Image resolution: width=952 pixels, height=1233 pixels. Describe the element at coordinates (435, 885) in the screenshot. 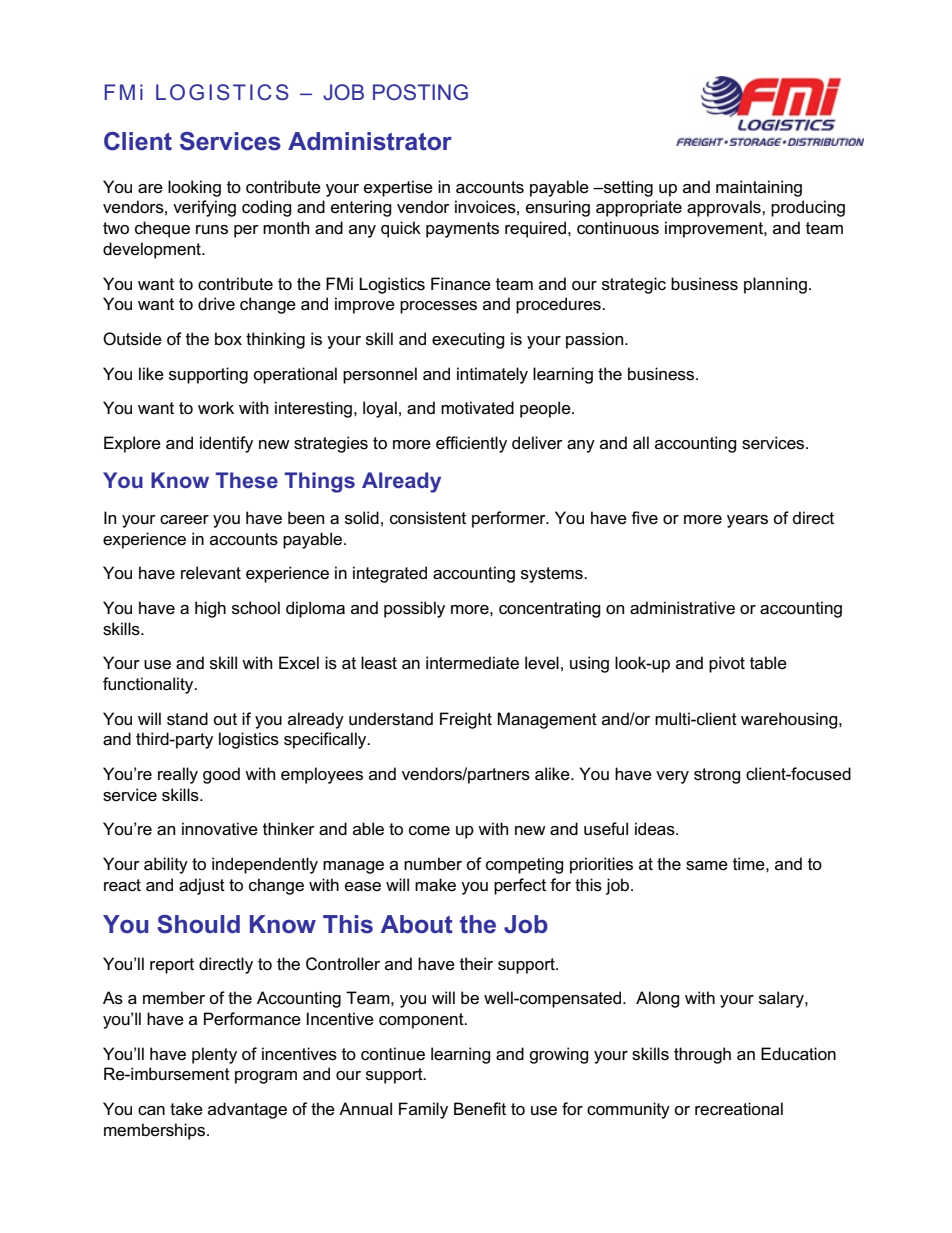

I see `make` at that location.
